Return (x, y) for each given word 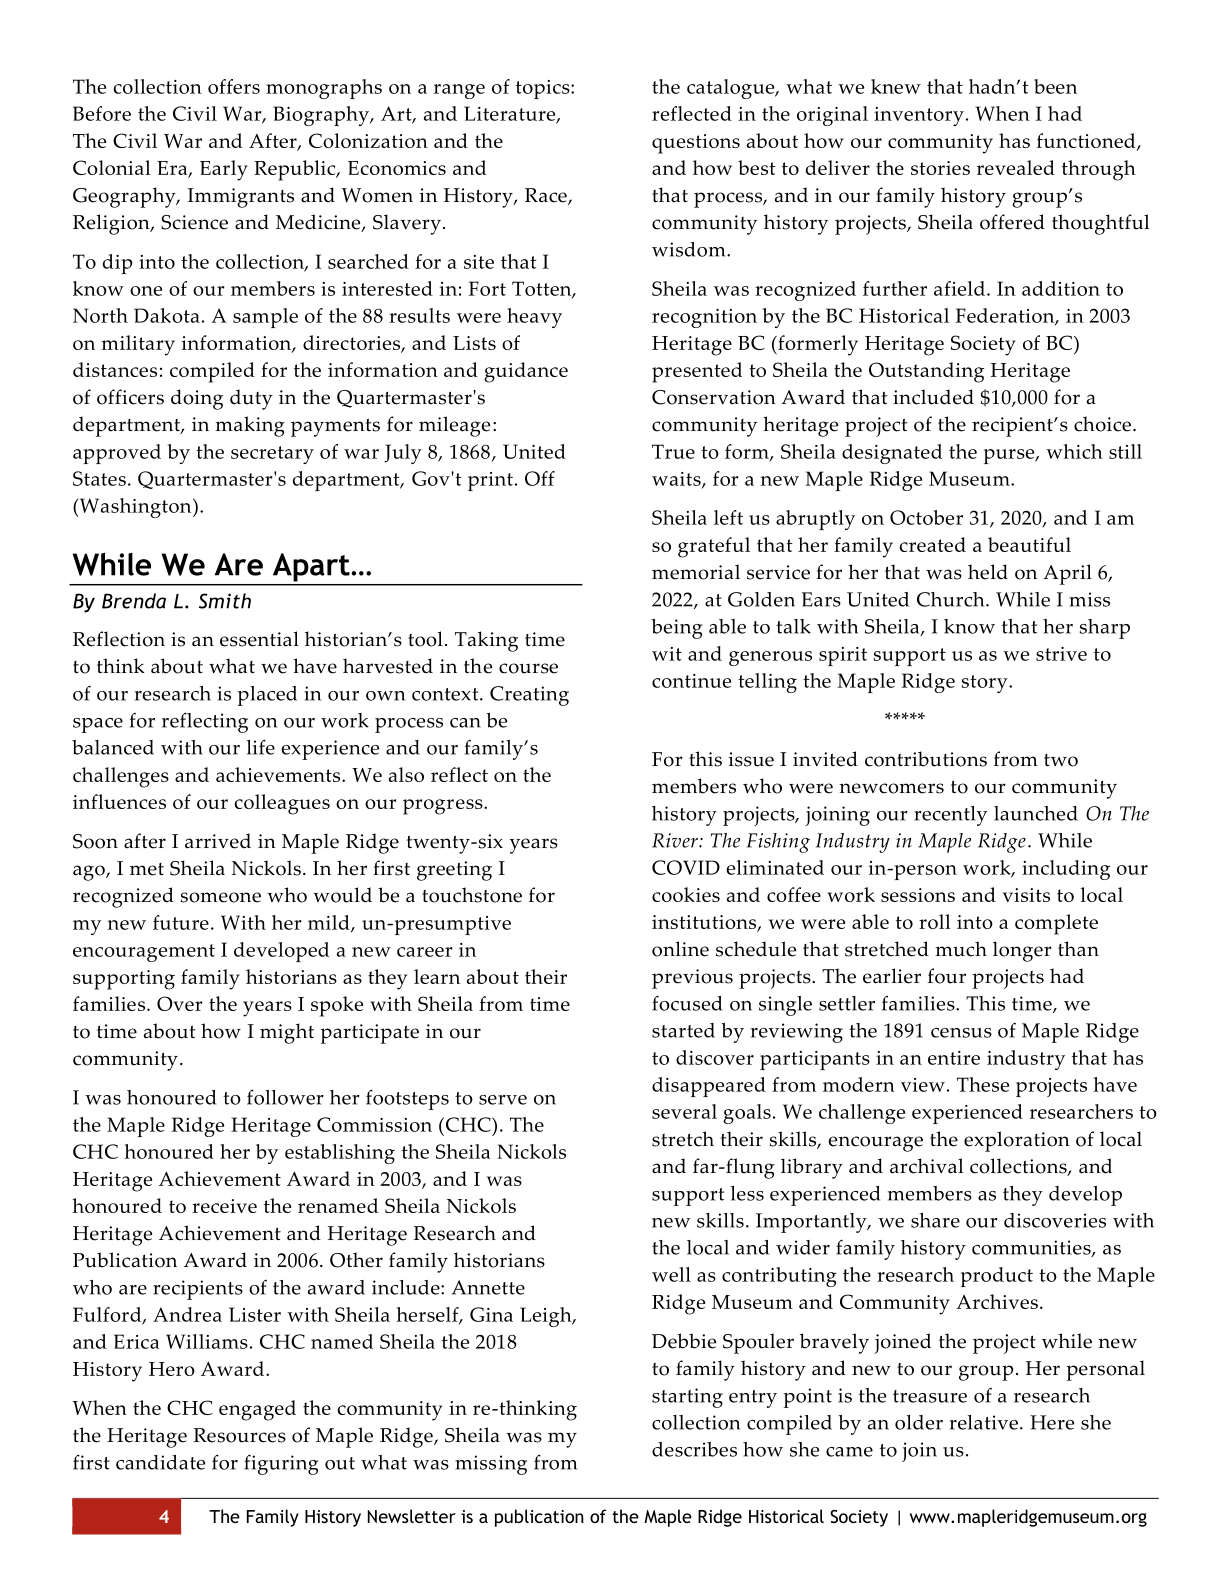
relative (984, 1422)
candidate (160, 1462)
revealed (1016, 167)
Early (224, 170)
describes (694, 1449)
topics (544, 89)
